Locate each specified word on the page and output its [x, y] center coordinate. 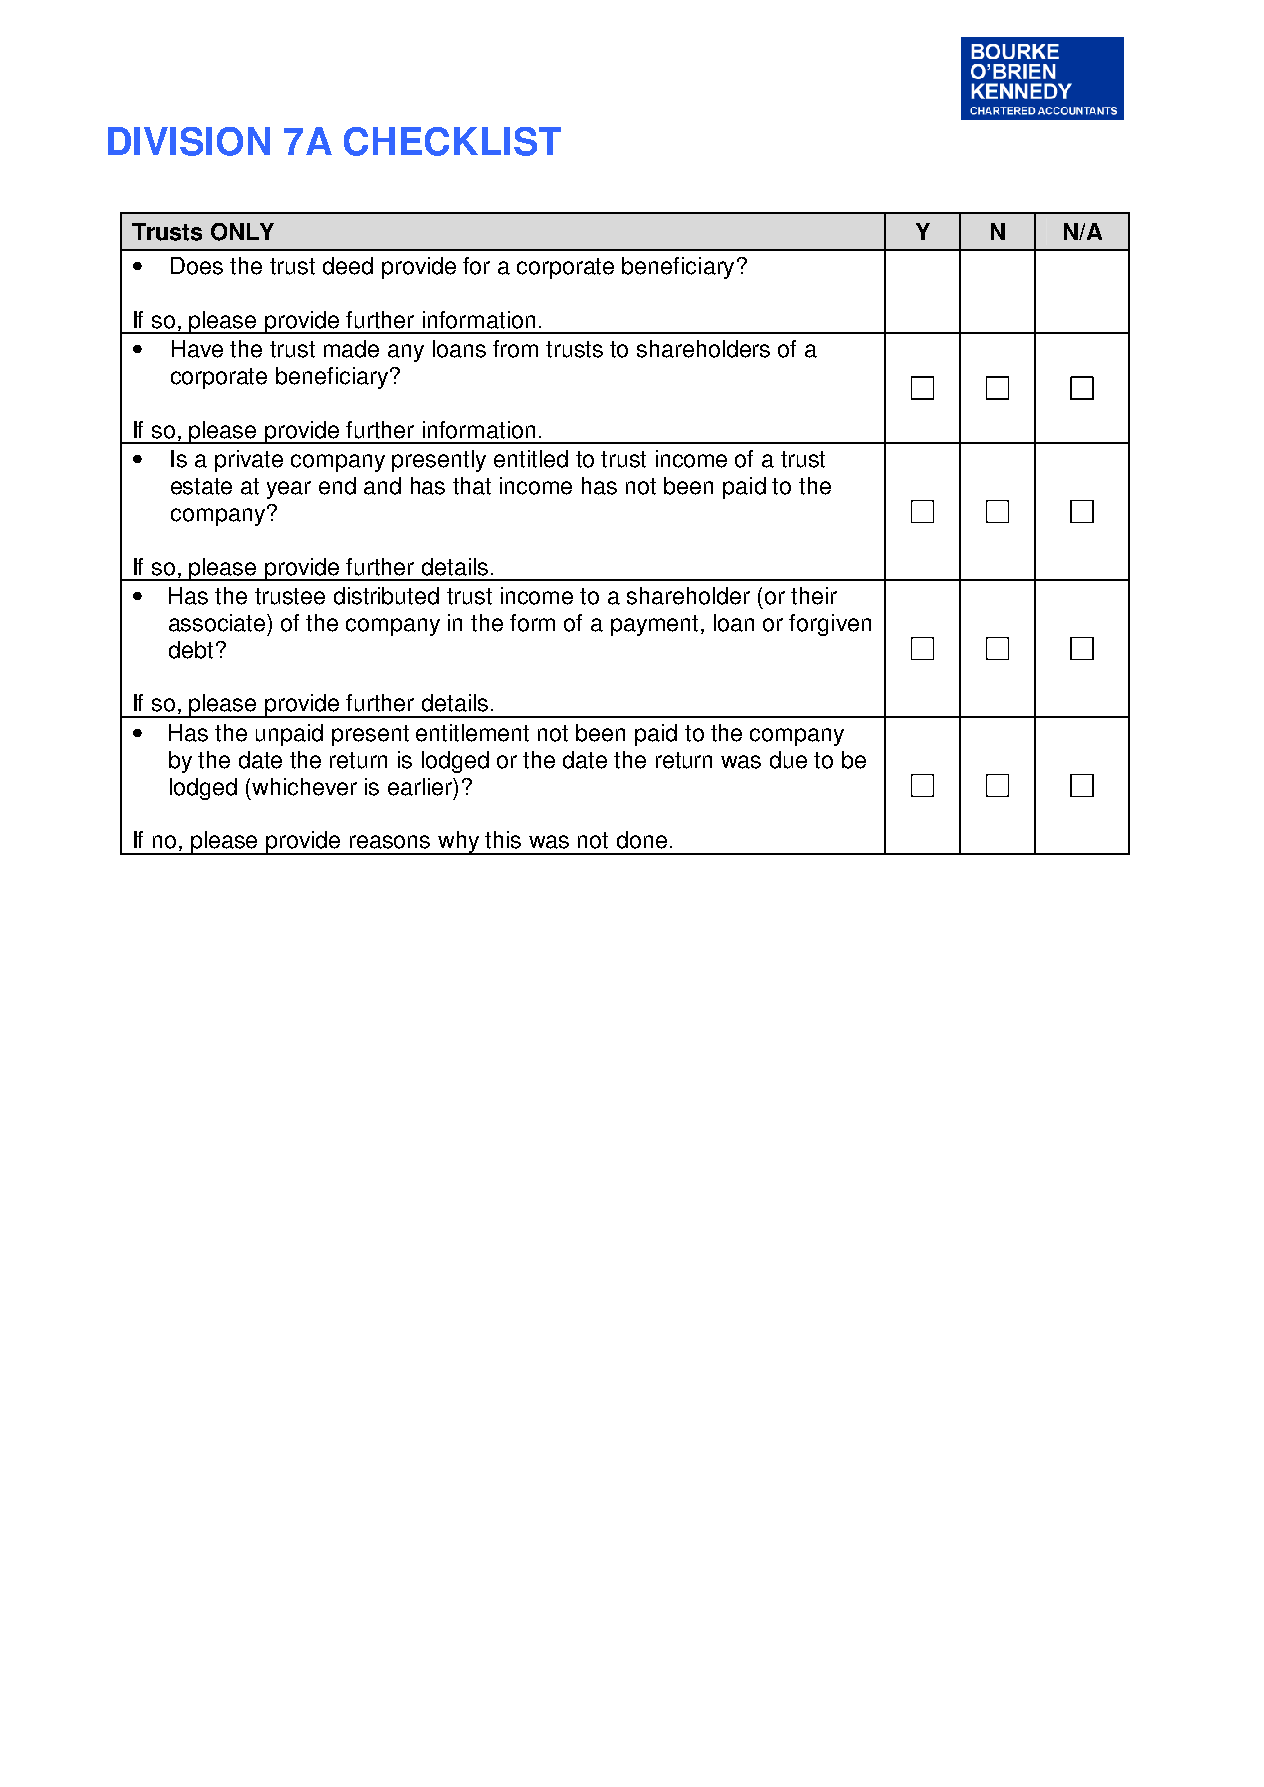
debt [191, 650]
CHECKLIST [452, 141]
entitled [531, 459]
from [515, 349]
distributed [386, 596]
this [503, 840]
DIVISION [189, 141]
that [472, 486]
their [814, 596]
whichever [304, 787]
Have [197, 349]
